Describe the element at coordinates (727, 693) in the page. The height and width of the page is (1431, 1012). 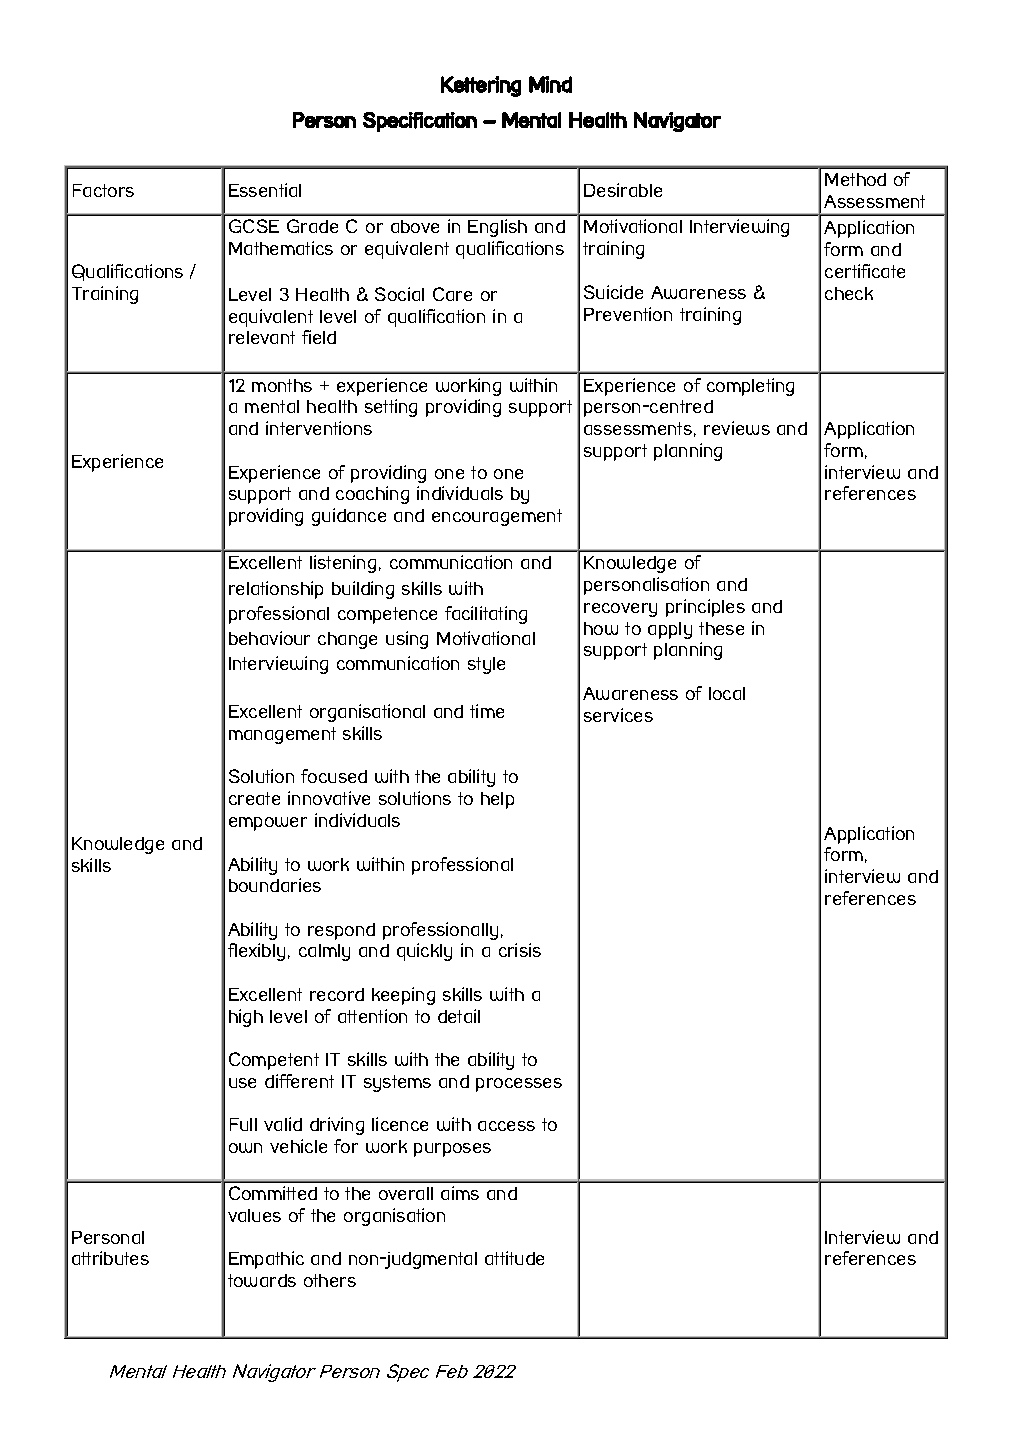
I see `local` at that location.
